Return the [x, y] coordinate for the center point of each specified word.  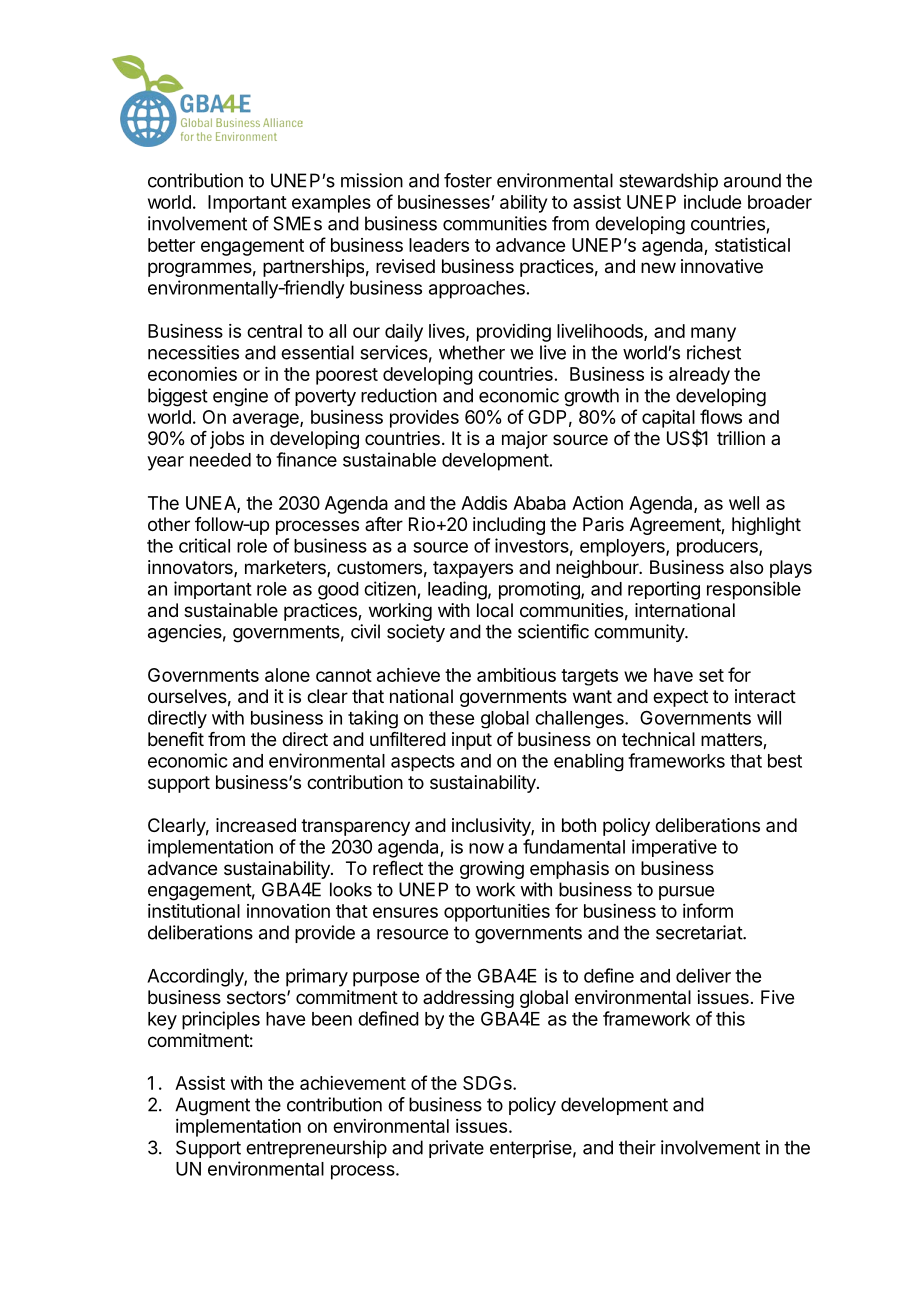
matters [732, 741]
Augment [212, 1106]
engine [240, 397]
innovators [191, 568]
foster [468, 180]
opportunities [497, 913]
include [712, 202]
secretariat [700, 932]
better [171, 245]
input [472, 741]
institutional [194, 911]
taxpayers [473, 569]
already [699, 376]
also [746, 567]
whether [472, 352]
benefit [176, 739]
